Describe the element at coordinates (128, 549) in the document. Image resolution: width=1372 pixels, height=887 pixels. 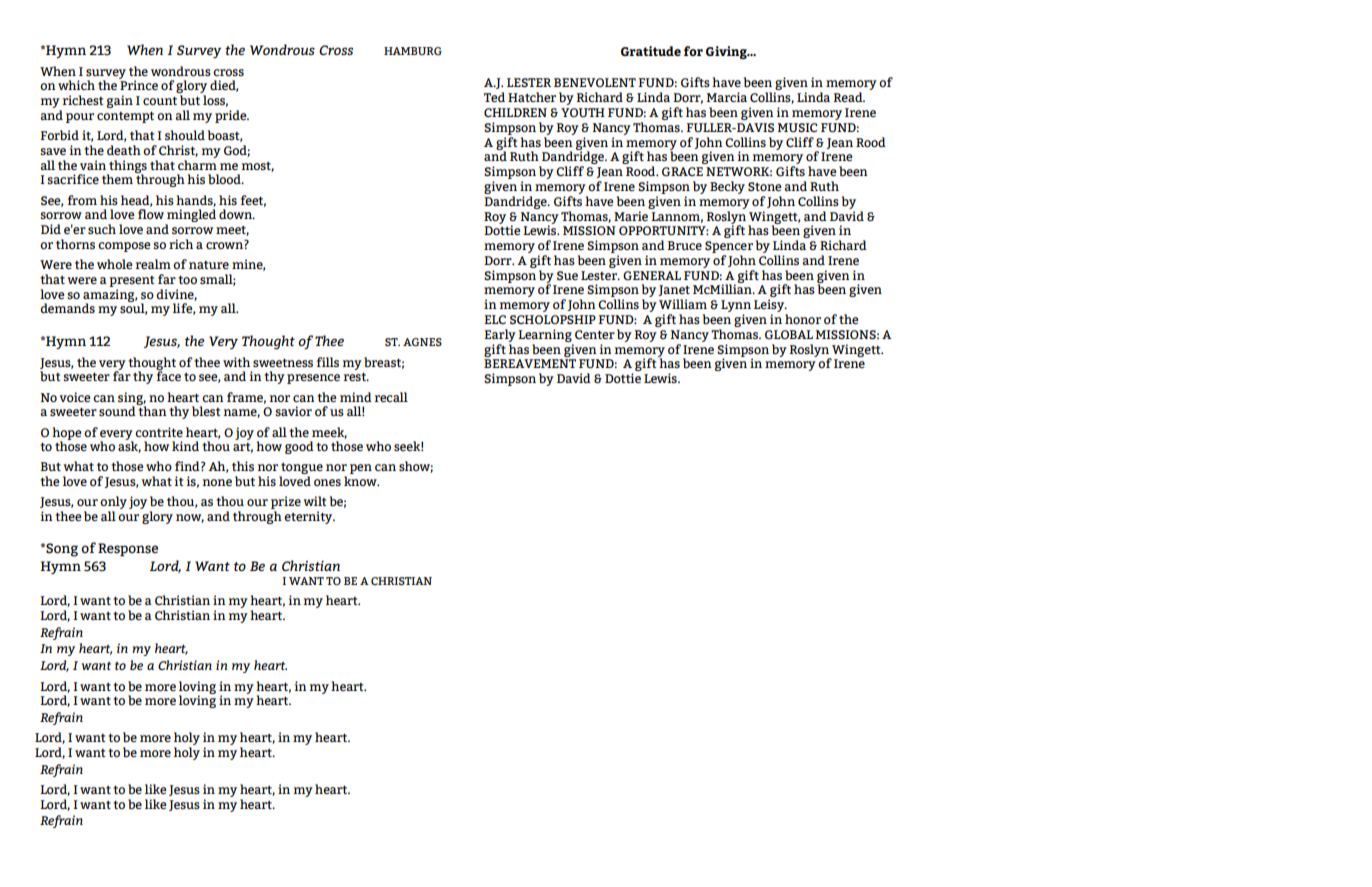
I see `Response` at that location.
